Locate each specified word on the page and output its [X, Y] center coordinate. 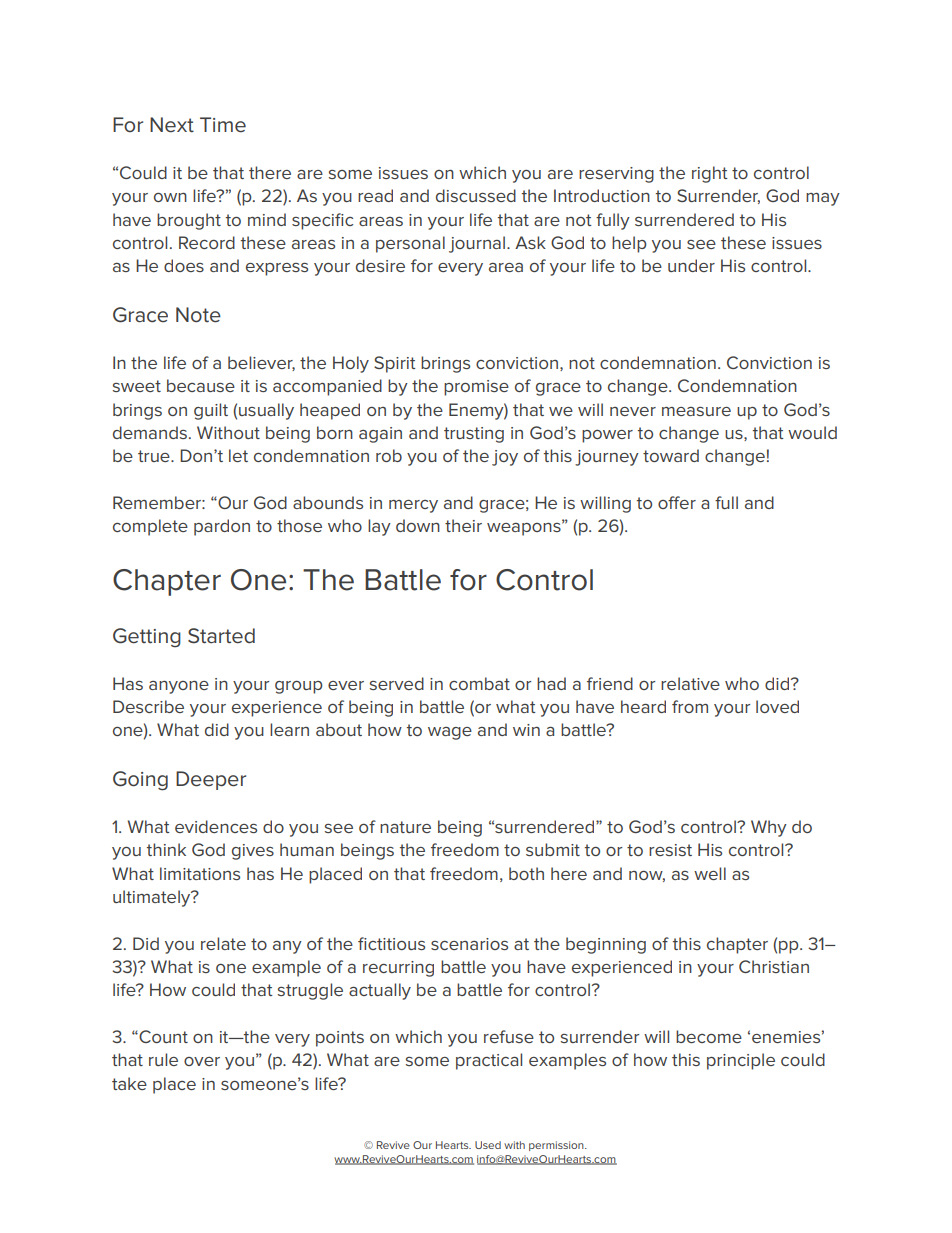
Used [488, 1145]
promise [476, 388]
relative [690, 683]
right [710, 174]
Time [223, 125]
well [710, 873]
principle [741, 1061]
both [526, 873]
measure [696, 411]
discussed [476, 195]
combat [479, 683]
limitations [200, 873]
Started [221, 636]
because [201, 385]
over [202, 1061]
